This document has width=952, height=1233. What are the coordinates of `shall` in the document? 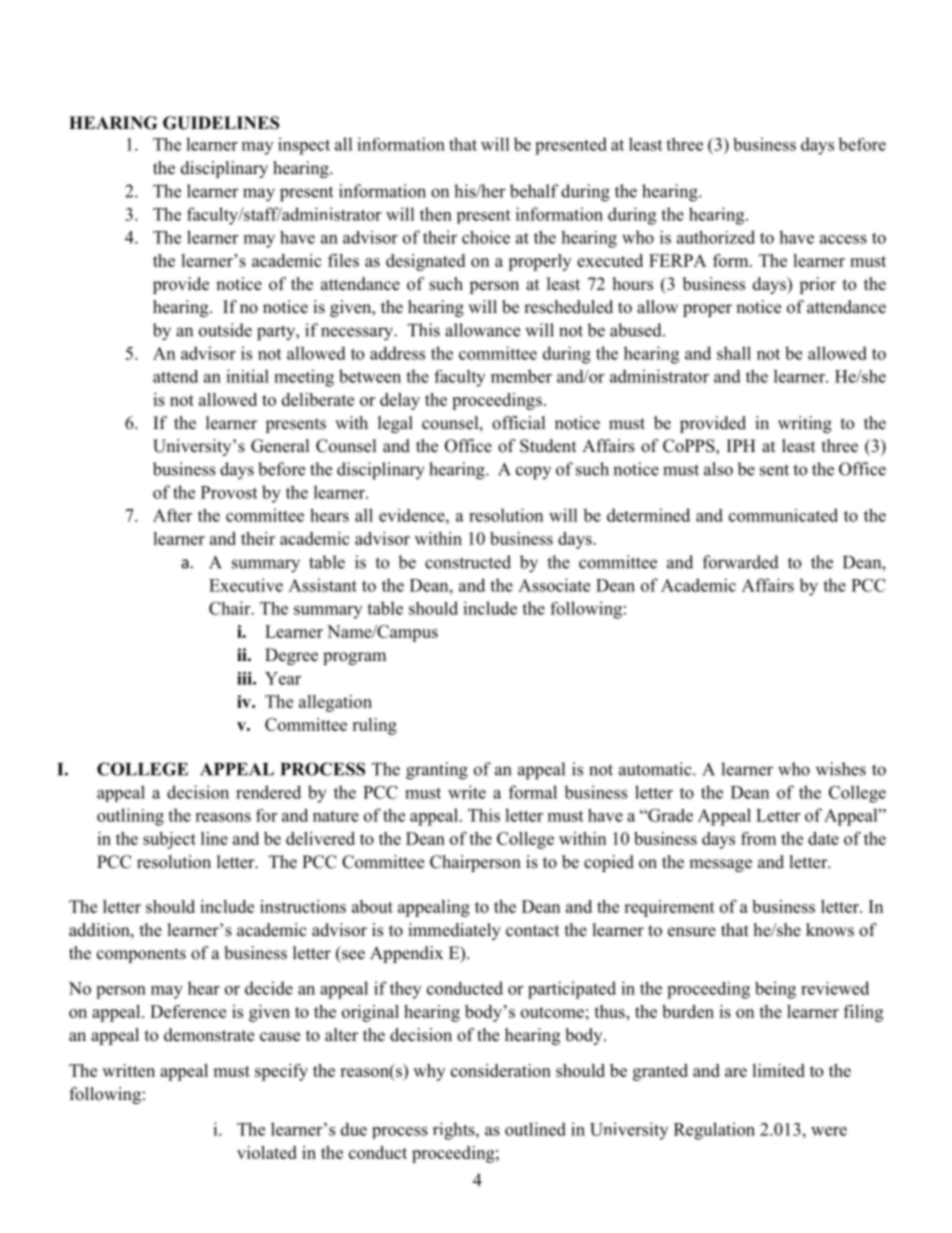 It's located at (734, 353).
